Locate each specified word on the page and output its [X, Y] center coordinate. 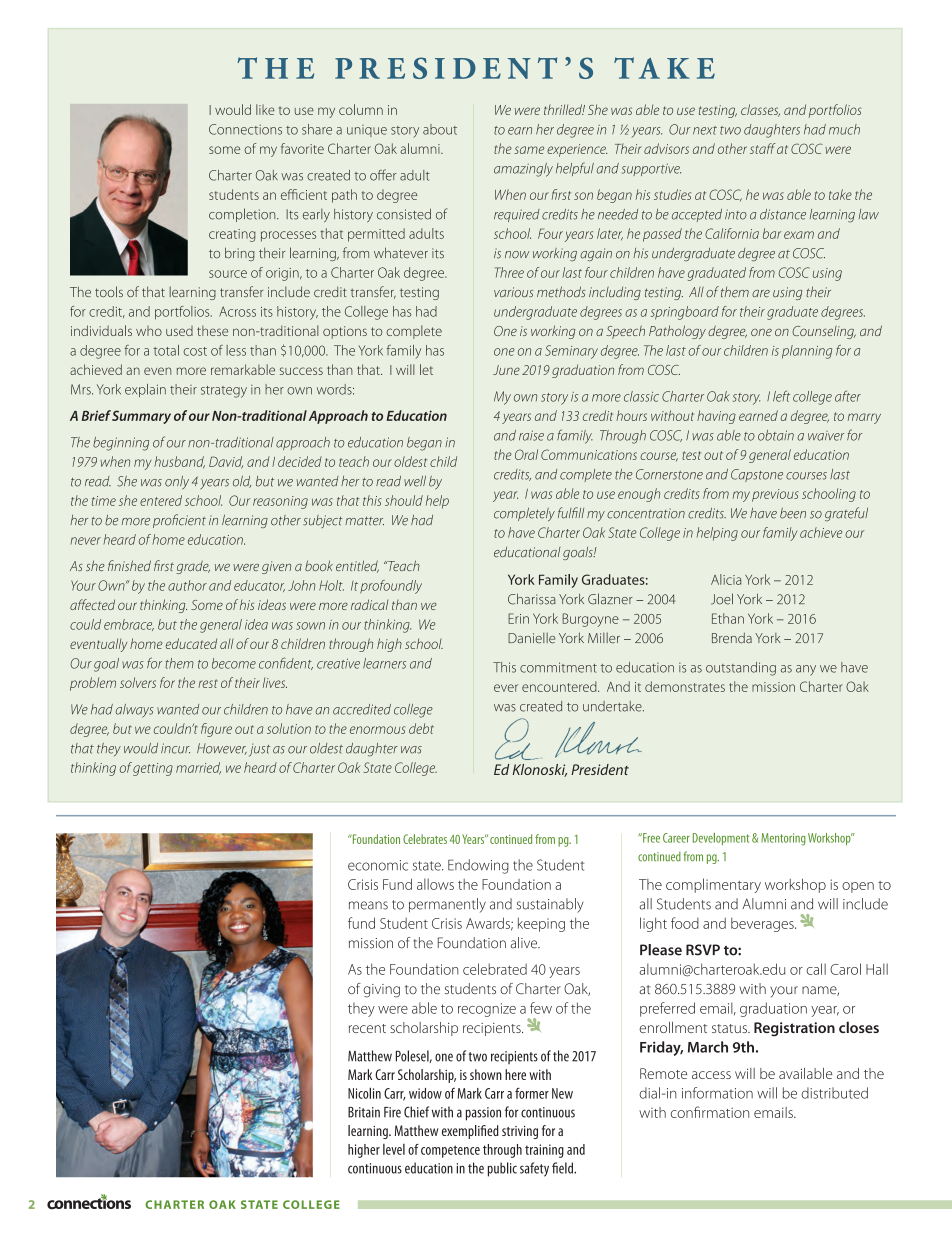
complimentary [713, 885]
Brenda [732, 638]
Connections [245, 129]
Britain [364, 1112]
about [440, 129]
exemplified [470, 1132]
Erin [518, 618]
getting [153, 769]
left [781, 396]
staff [763, 148]
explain [145, 390]
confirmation [710, 1112]
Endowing [478, 866]
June [506, 370]
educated [191, 643]
